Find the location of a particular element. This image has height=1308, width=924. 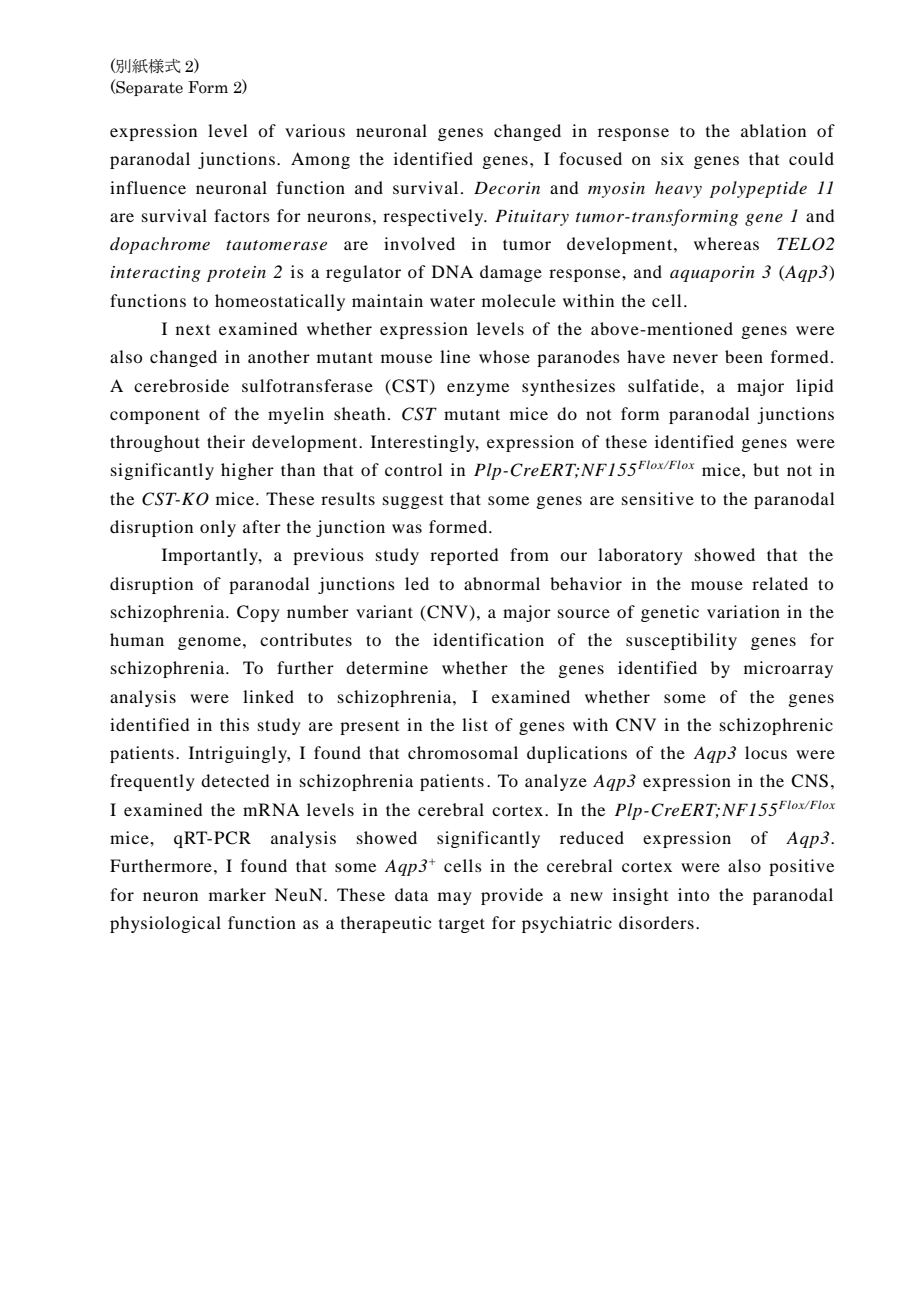

focused is located at coordinates (590, 158).
